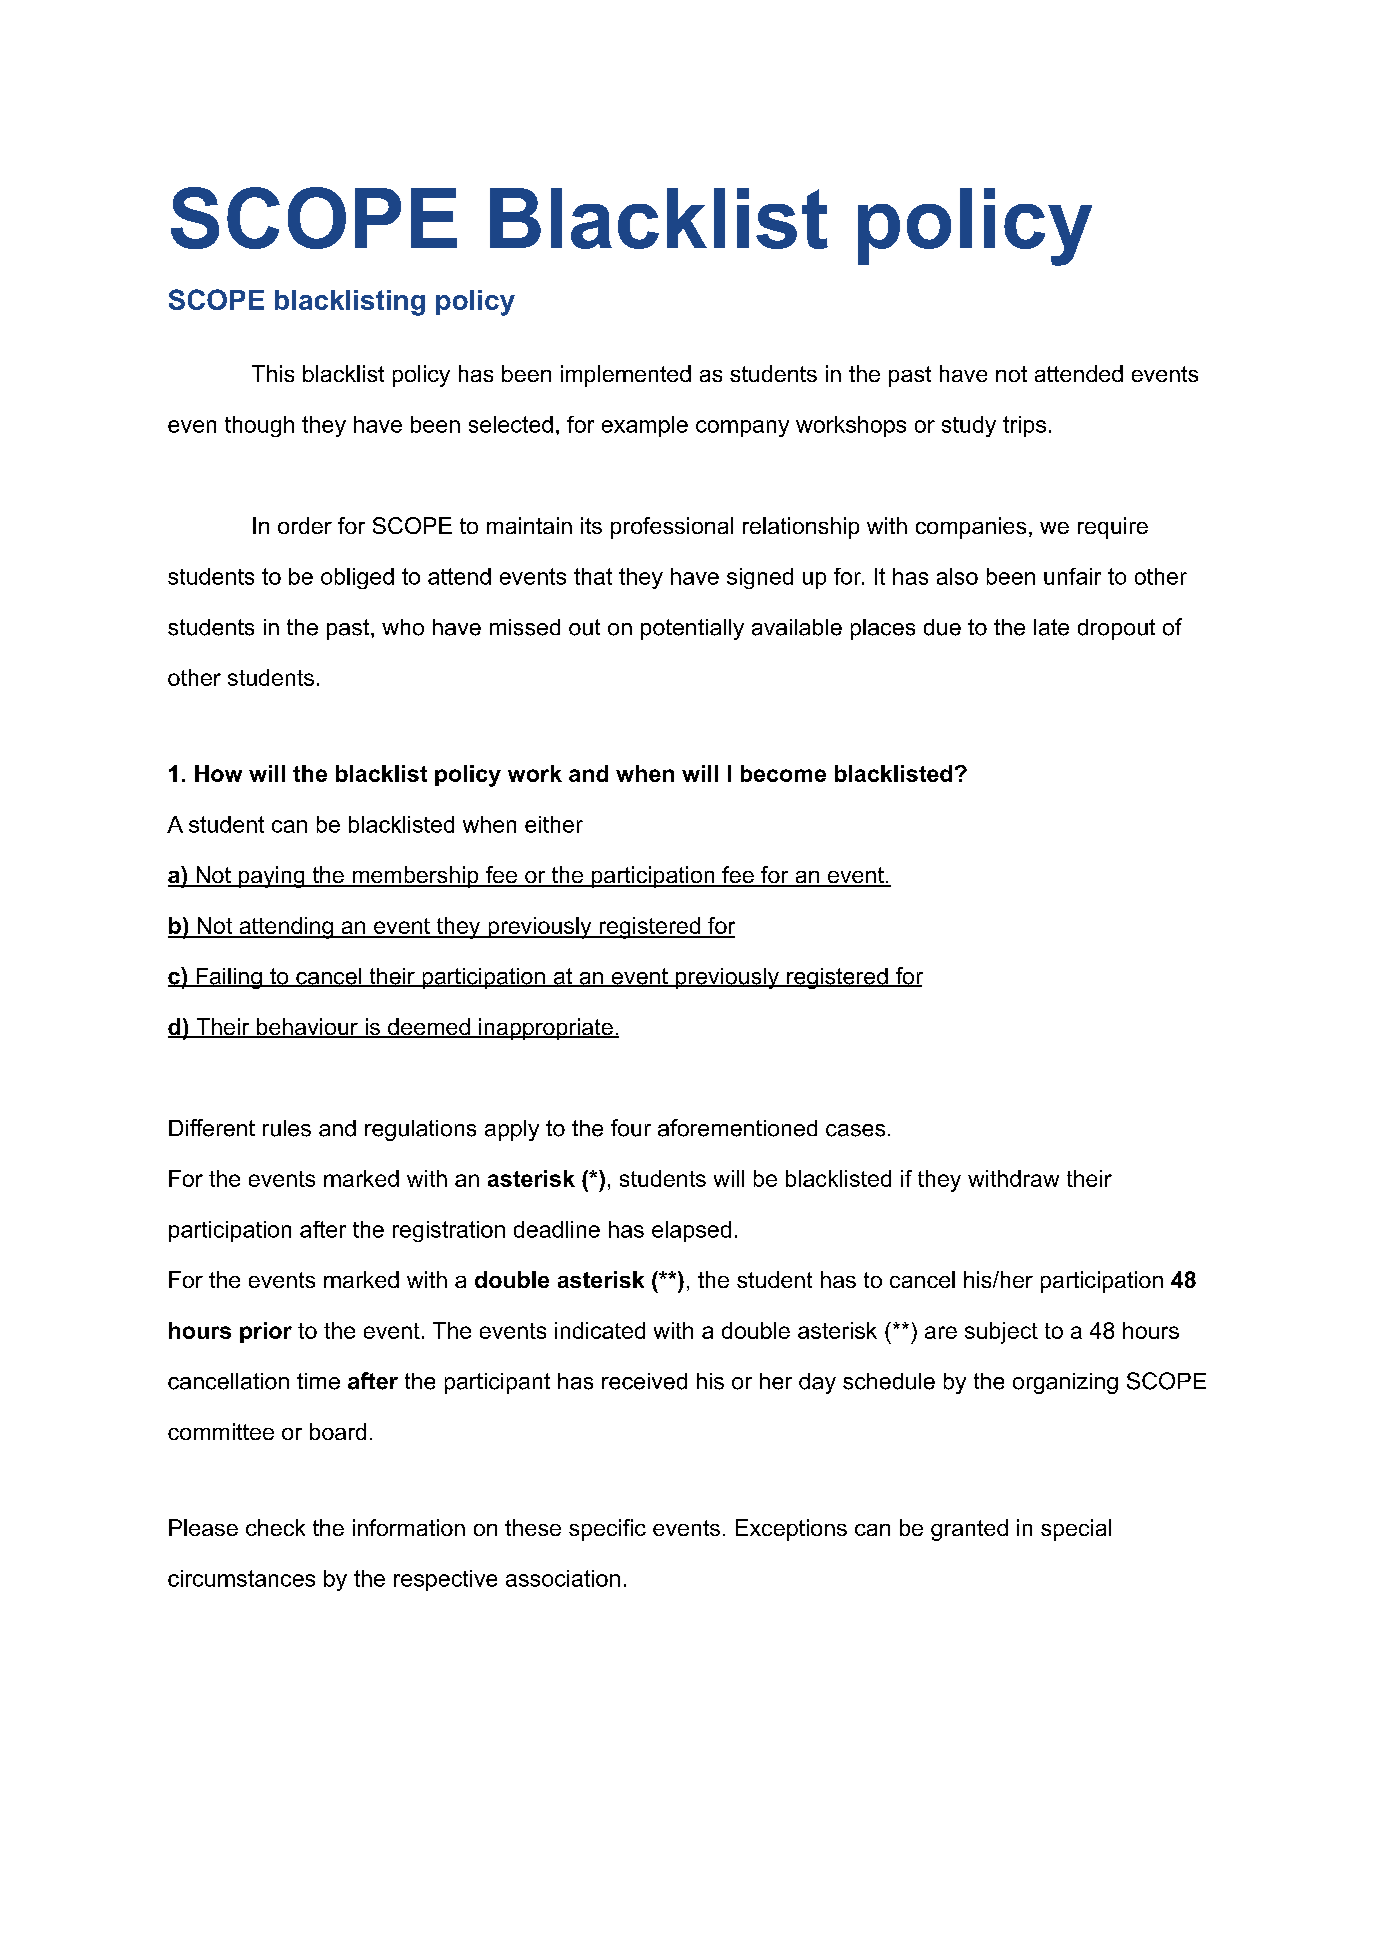  Describe the element at coordinates (1024, 426) in the screenshot. I see `trips` at that location.
